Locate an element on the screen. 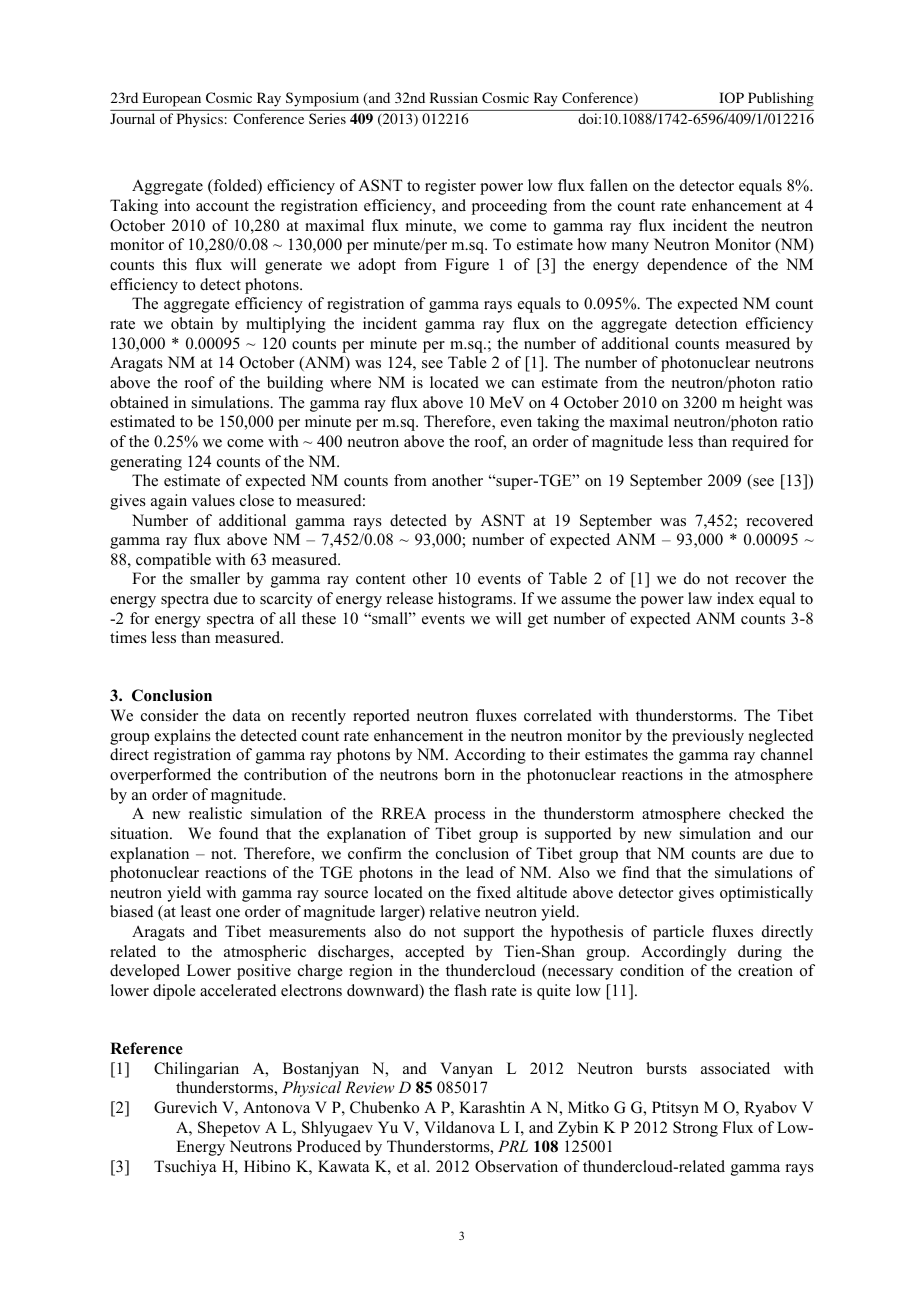 This screenshot has width=924, height=1308. Russian is located at coordinates (454, 97).
